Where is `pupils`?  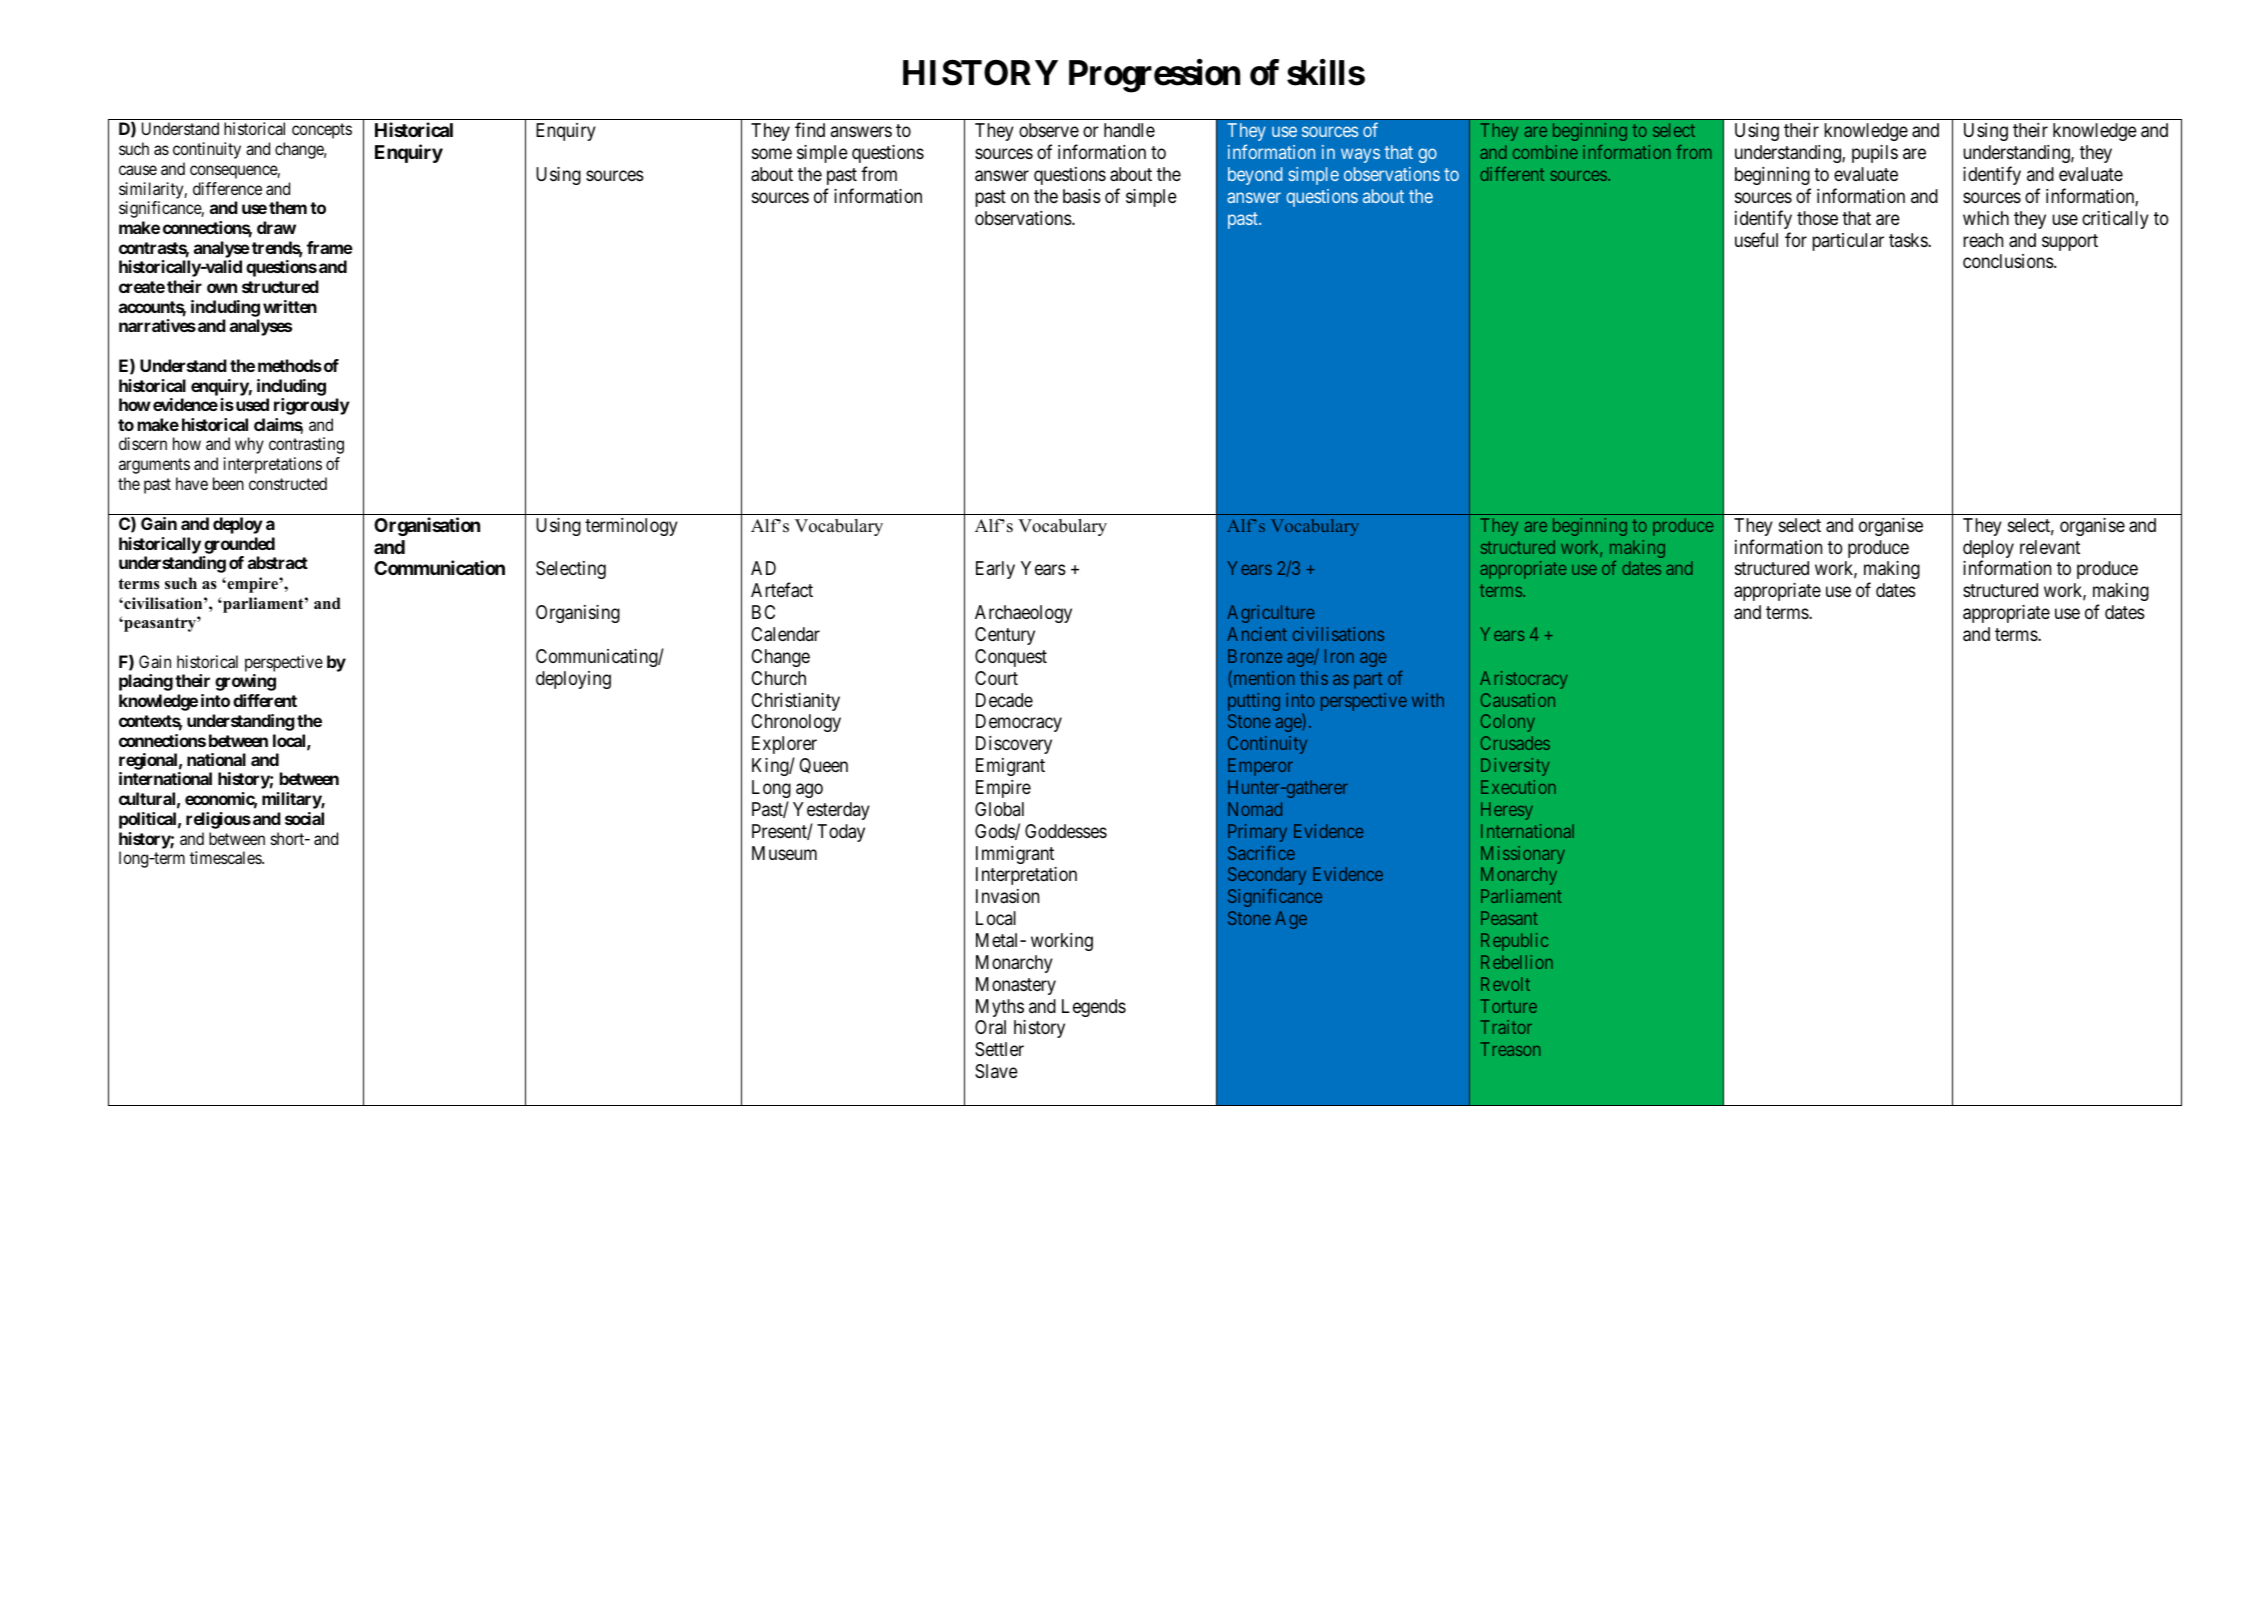
pupils is located at coordinates (1875, 154).
